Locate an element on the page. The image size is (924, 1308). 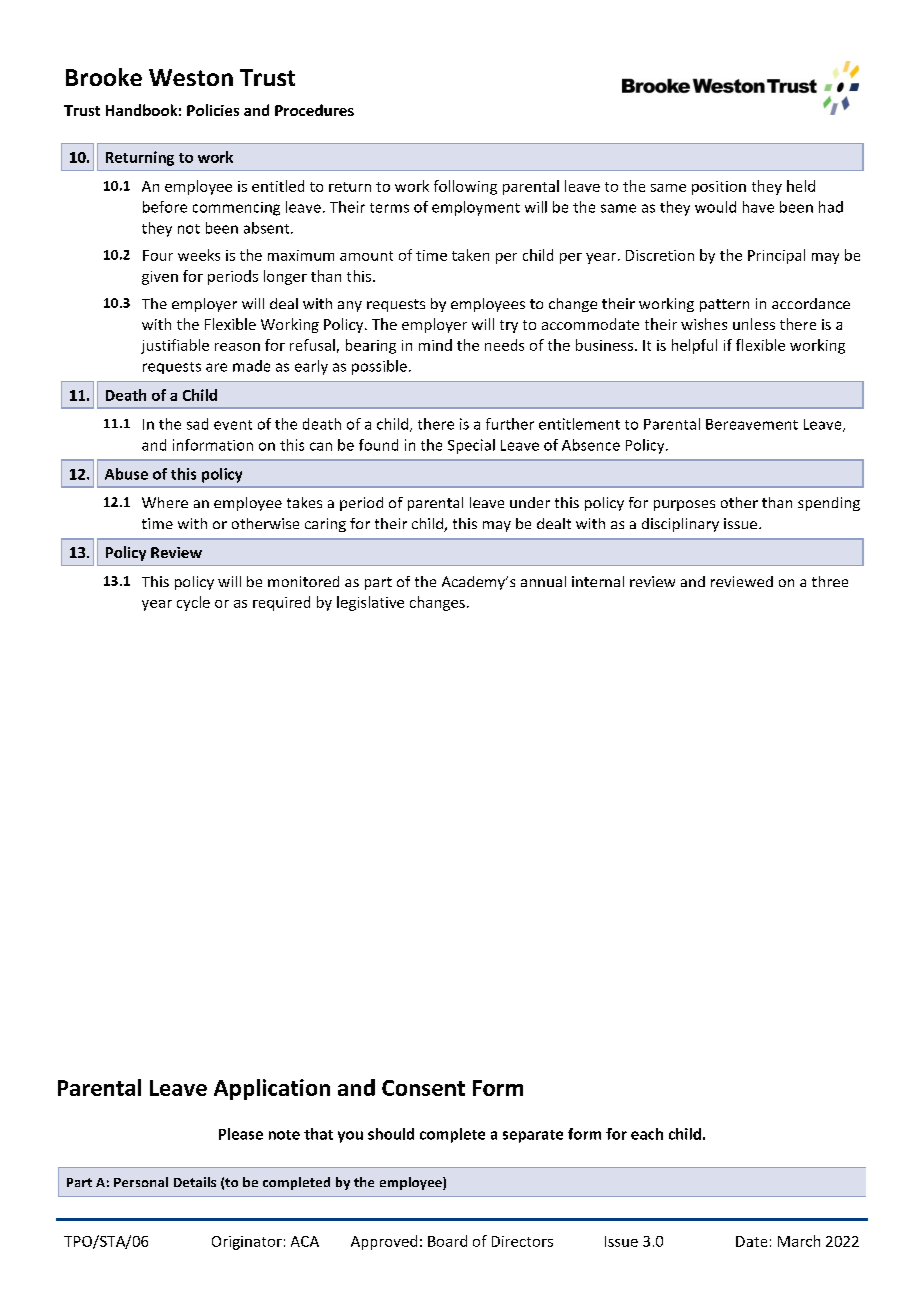
Bereavement is located at coordinates (752, 424).
